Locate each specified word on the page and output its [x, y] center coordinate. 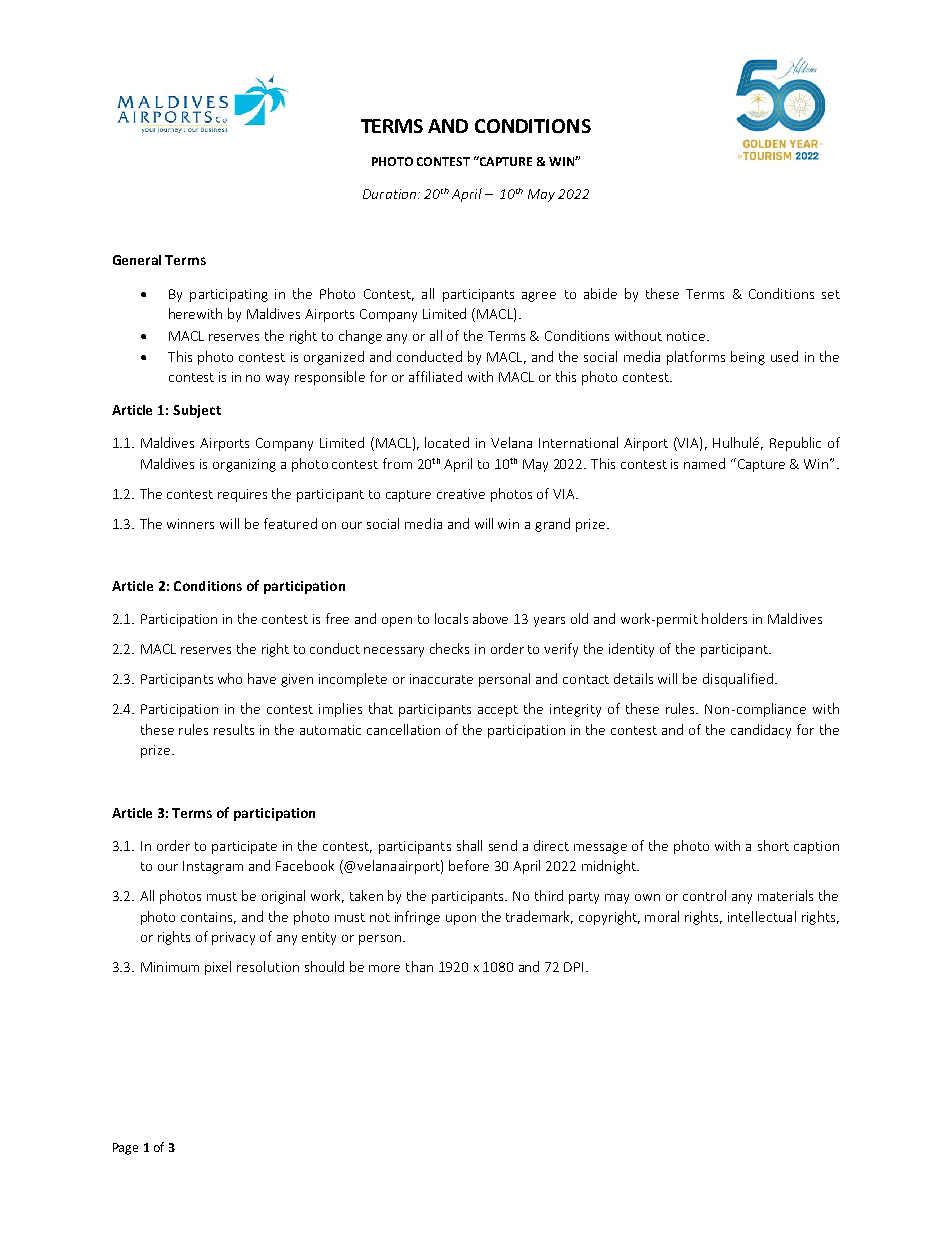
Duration [389, 194]
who [230, 678]
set [831, 294]
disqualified [738, 680]
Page [125, 1149]
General [137, 260]
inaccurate [441, 679]
